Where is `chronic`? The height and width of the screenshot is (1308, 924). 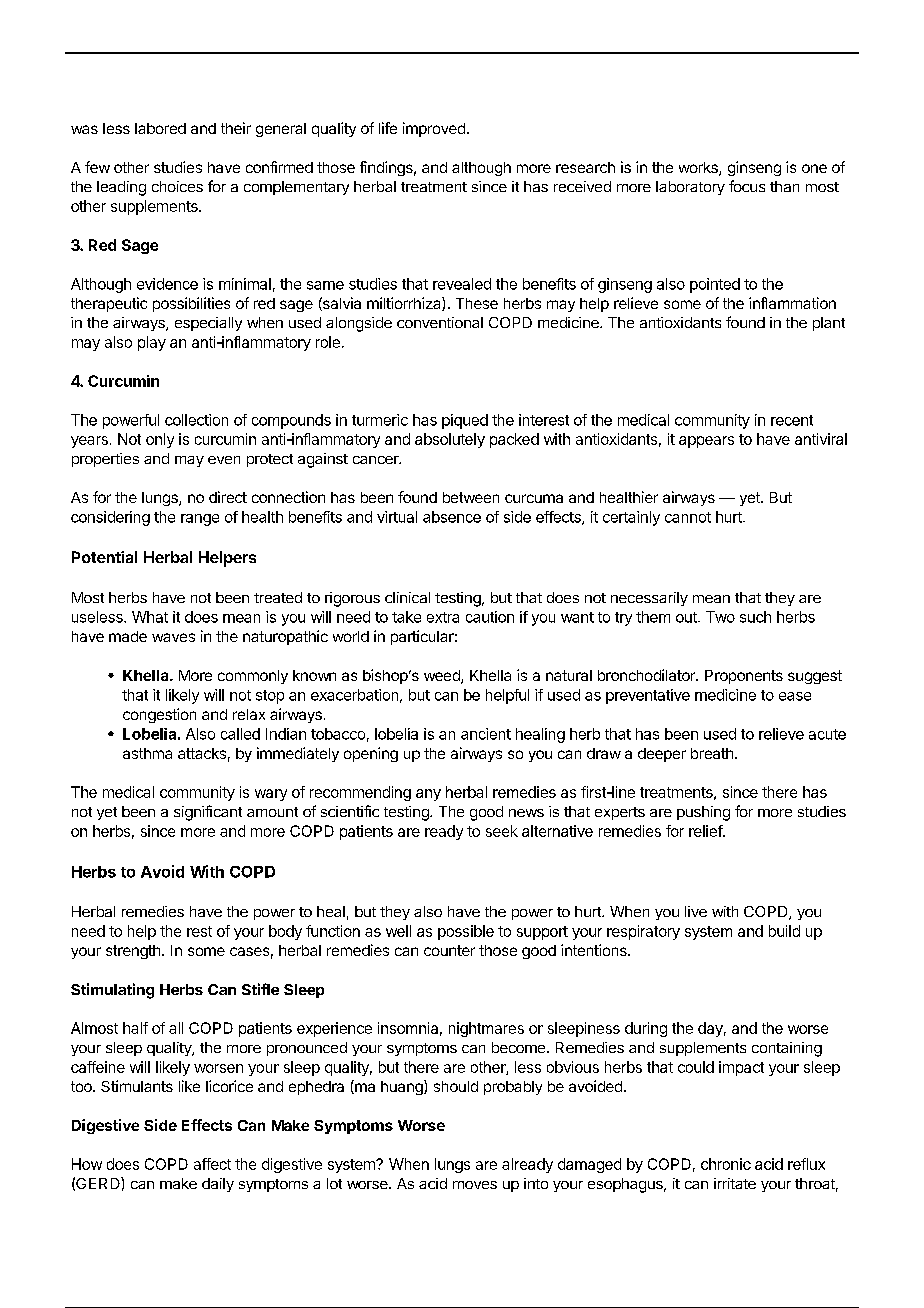 chronic is located at coordinates (726, 1164).
